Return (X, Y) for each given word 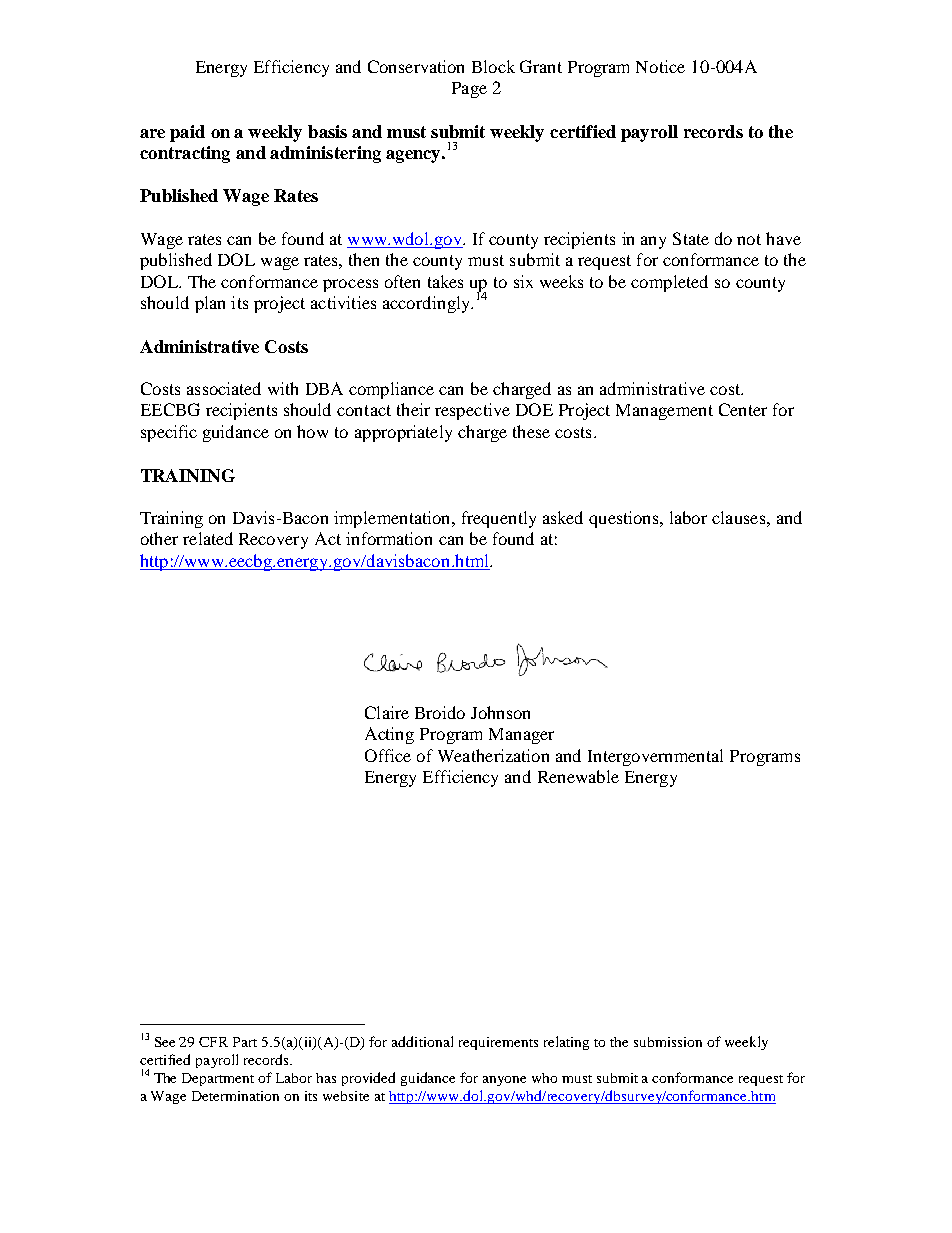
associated (224, 388)
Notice (660, 66)
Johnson (500, 712)
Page (469, 90)
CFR (213, 1042)
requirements (498, 1043)
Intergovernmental (655, 757)
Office (388, 755)
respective (472, 411)
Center (743, 409)
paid (187, 133)
